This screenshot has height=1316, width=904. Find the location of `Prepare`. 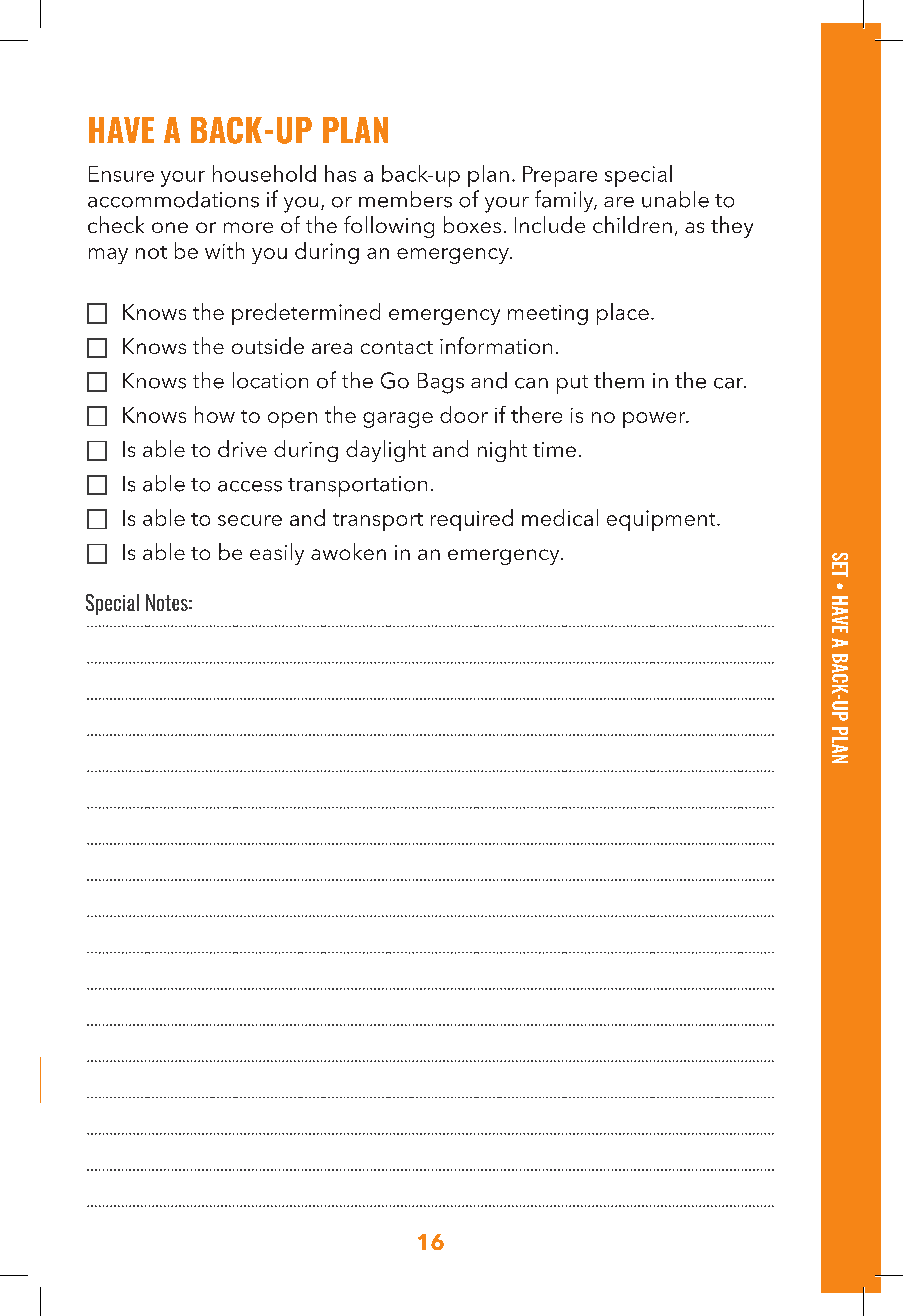

Prepare is located at coordinates (560, 176).
